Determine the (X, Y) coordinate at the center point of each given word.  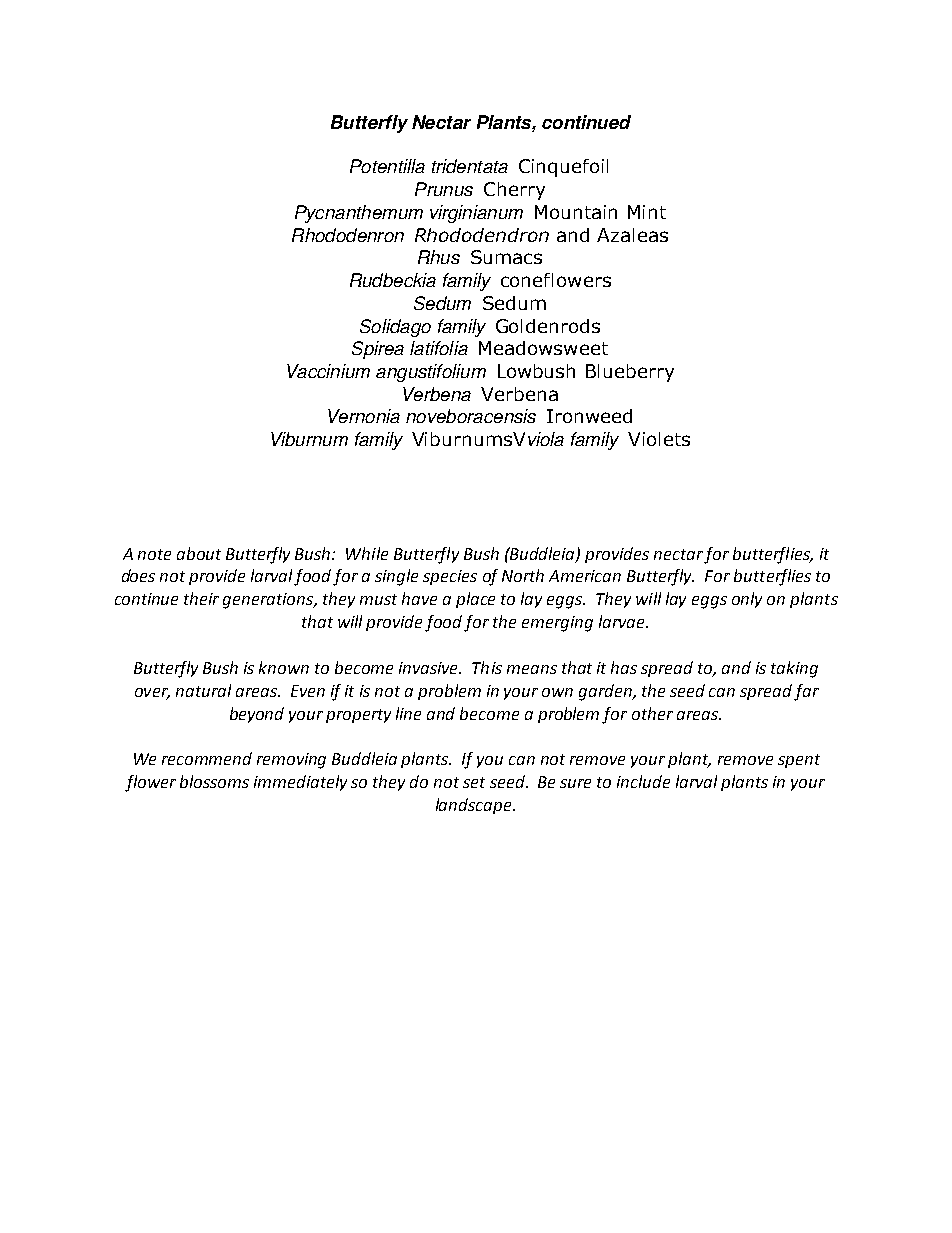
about (199, 553)
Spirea (378, 350)
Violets (659, 439)
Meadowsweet (543, 348)
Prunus (444, 189)
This (487, 667)
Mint (647, 212)
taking (794, 669)
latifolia (439, 348)
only (747, 600)
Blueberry (630, 373)
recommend (207, 758)
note (154, 554)
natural (203, 690)
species (450, 577)
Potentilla (387, 166)
